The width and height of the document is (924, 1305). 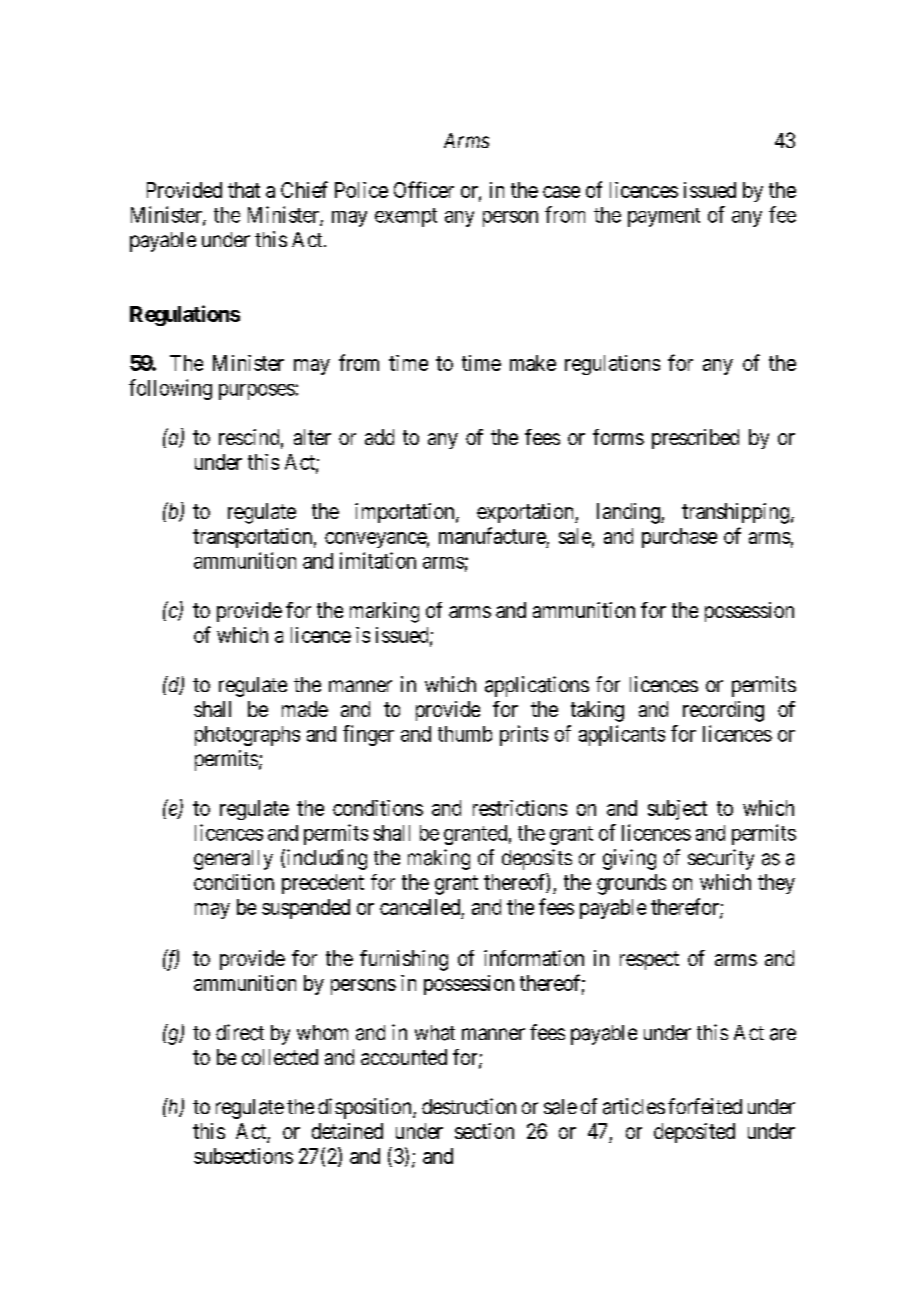 I want to click on payment, so click(x=664, y=217).
